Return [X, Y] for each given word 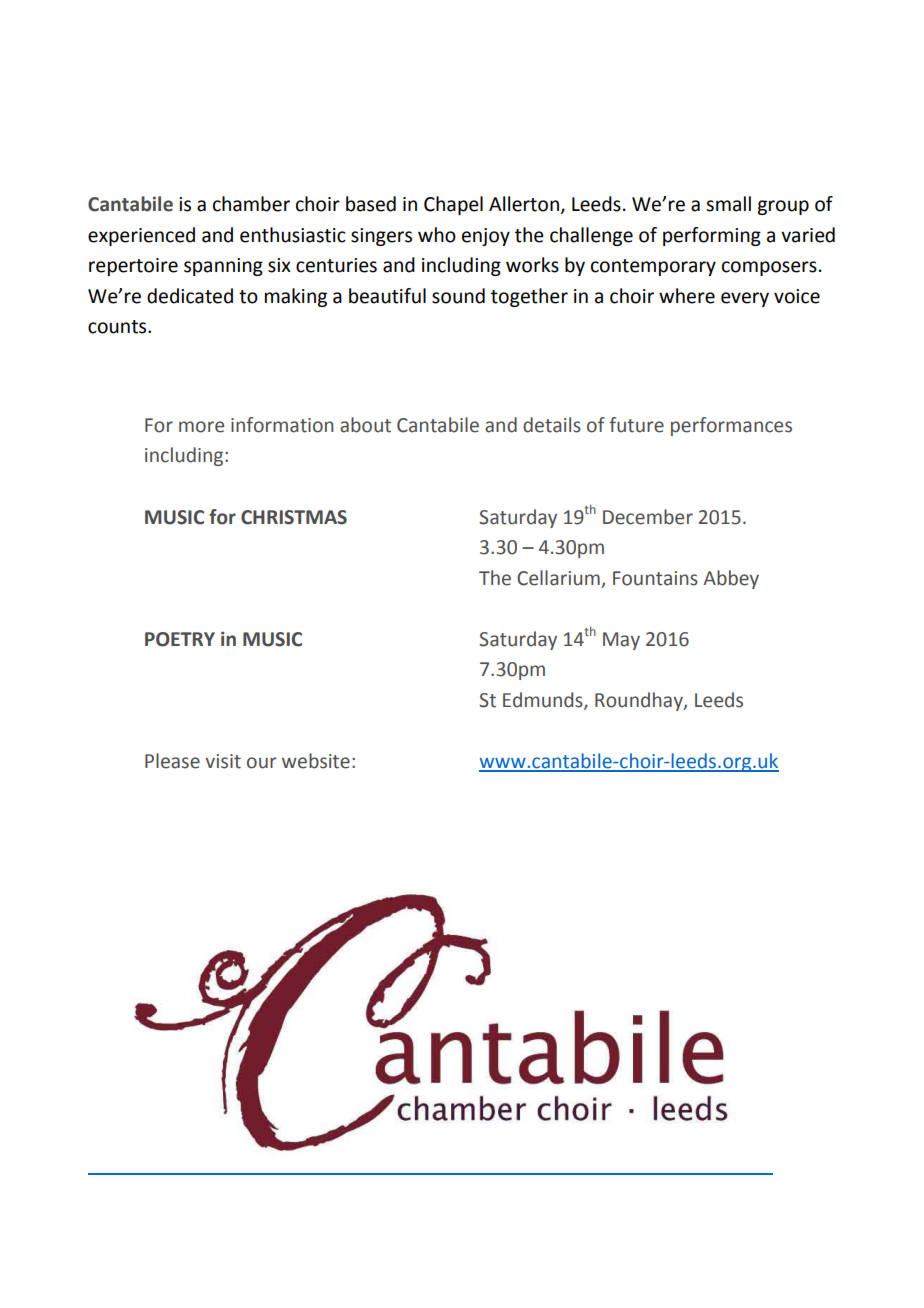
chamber [251, 204]
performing [712, 236]
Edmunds [544, 700]
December [648, 517]
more [201, 427]
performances [731, 426]
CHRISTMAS [294, 517]
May [621, 641]
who [437, 235]
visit [223, 761]
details [552, 425]
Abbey [731, 579]
